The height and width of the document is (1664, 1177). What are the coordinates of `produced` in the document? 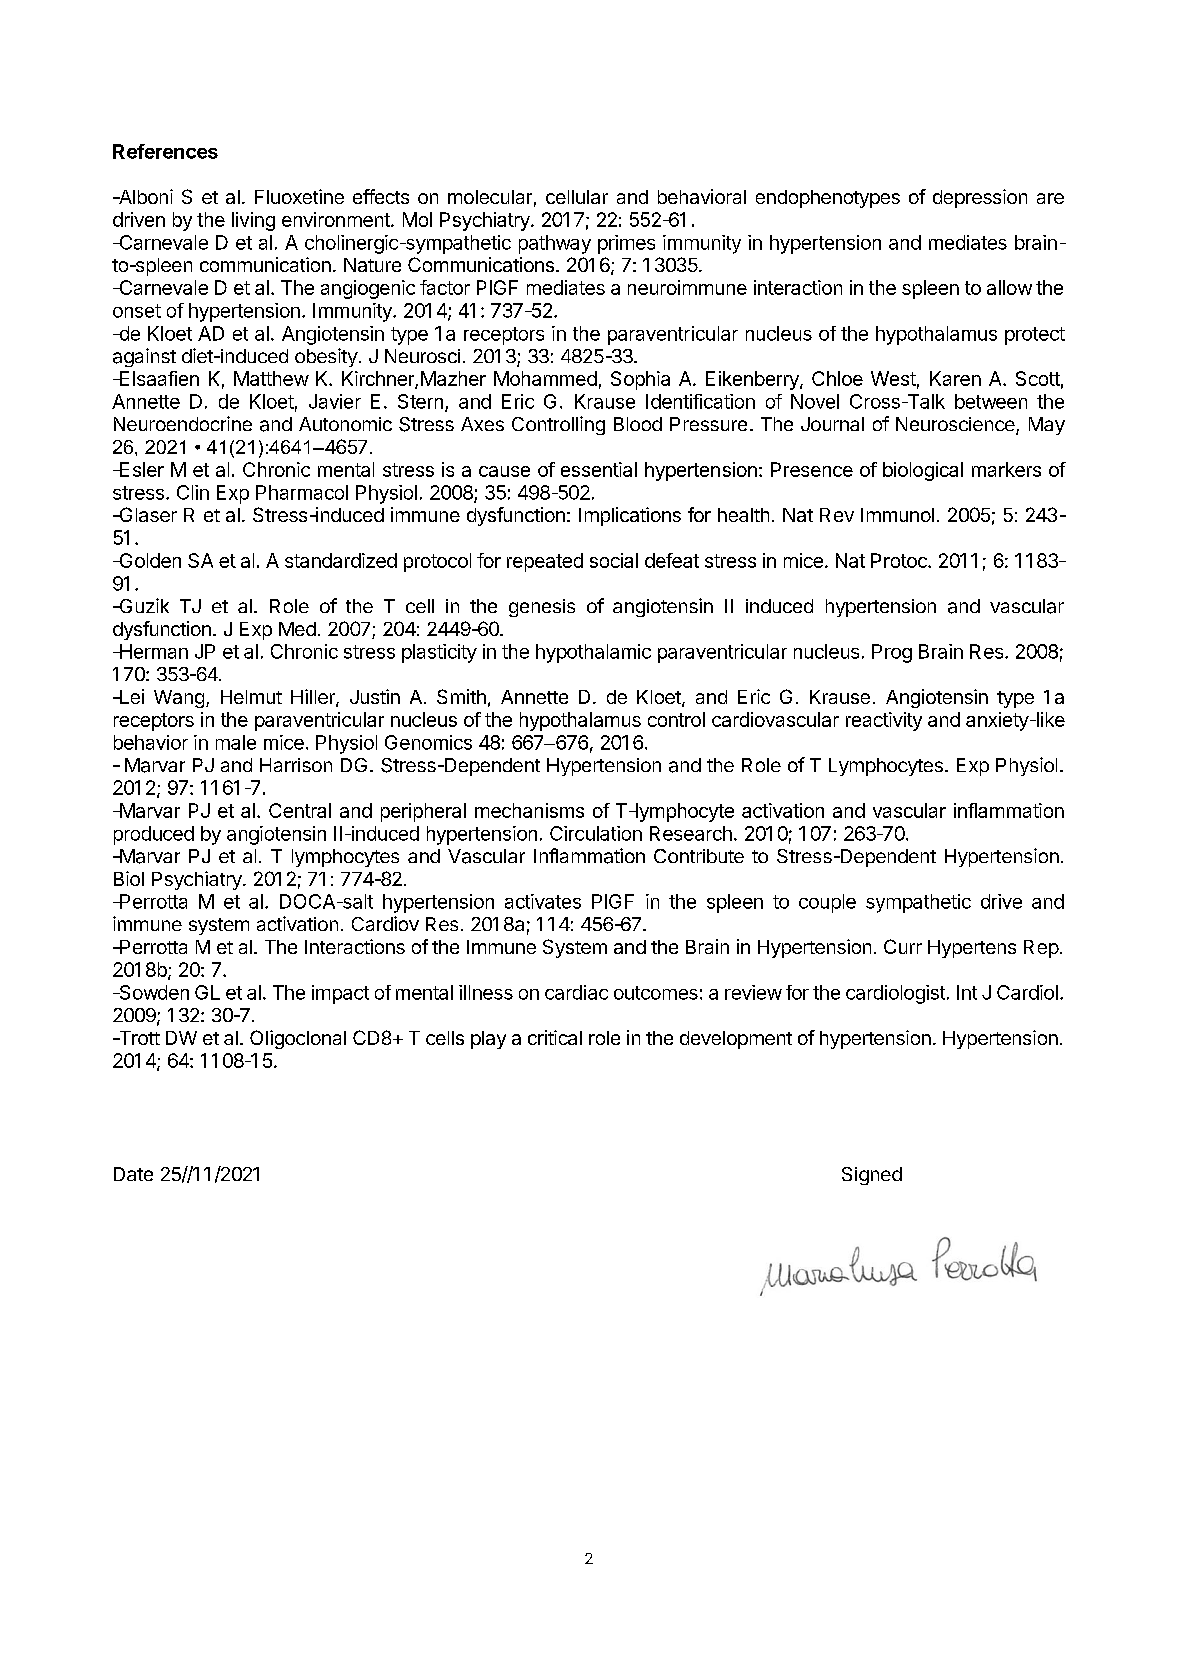 It's located at (154, 835).
